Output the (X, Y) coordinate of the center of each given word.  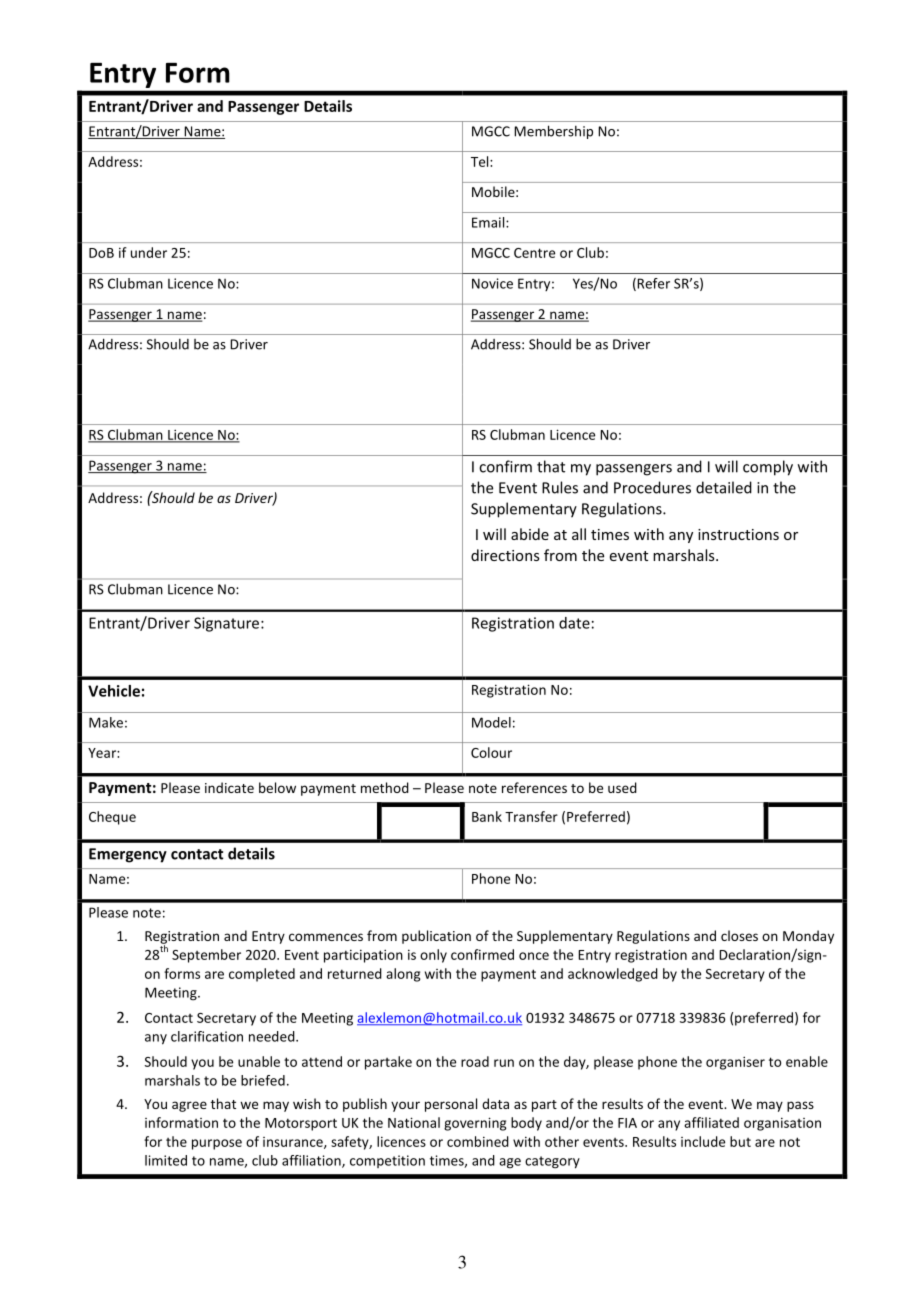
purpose (217, 1144)
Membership (553, 132)
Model (491, 722)
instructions (738, 534)
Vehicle (114, 691)
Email (489, 222)
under (149, 252)
